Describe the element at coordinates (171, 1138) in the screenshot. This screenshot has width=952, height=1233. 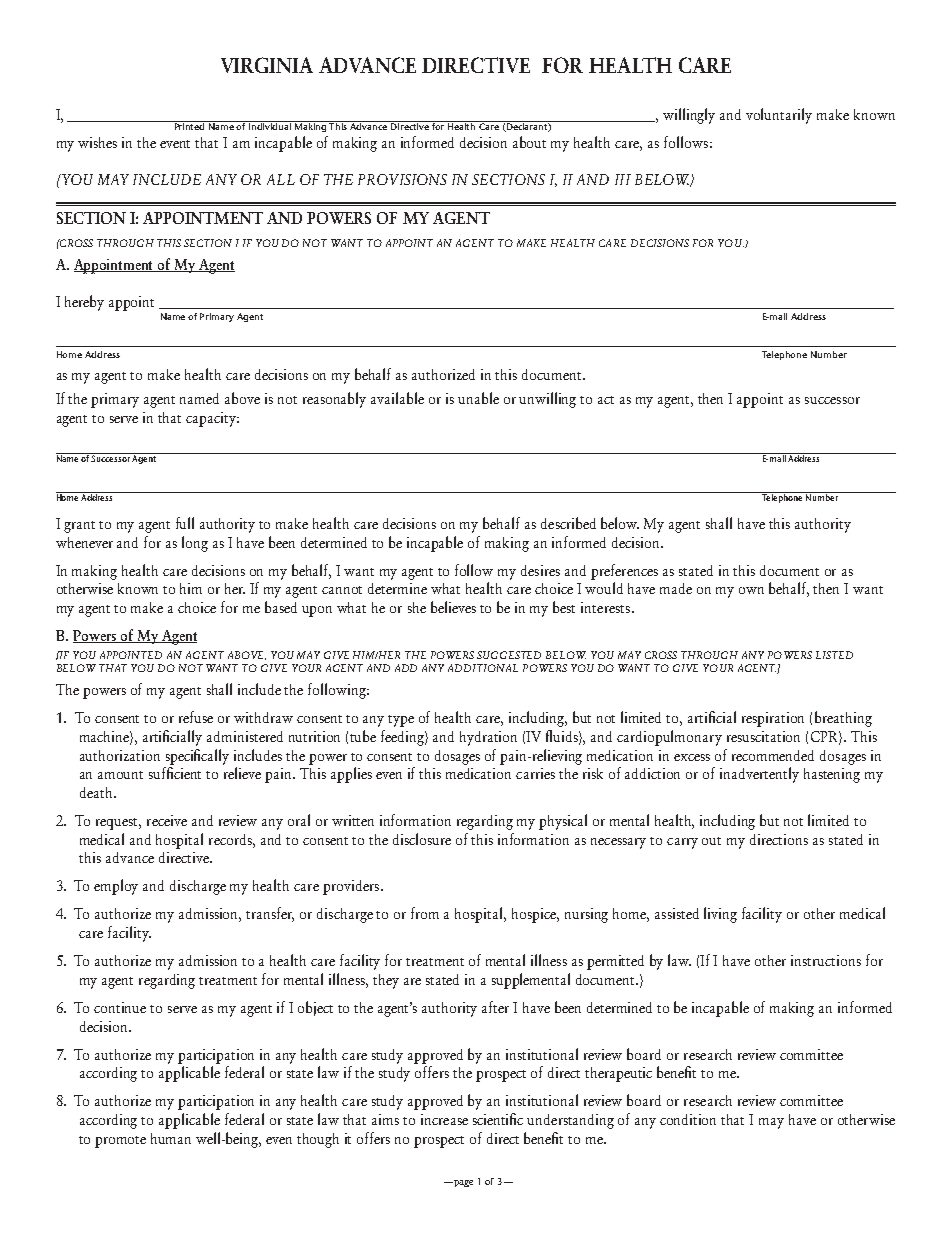
I see `human` at that location.
